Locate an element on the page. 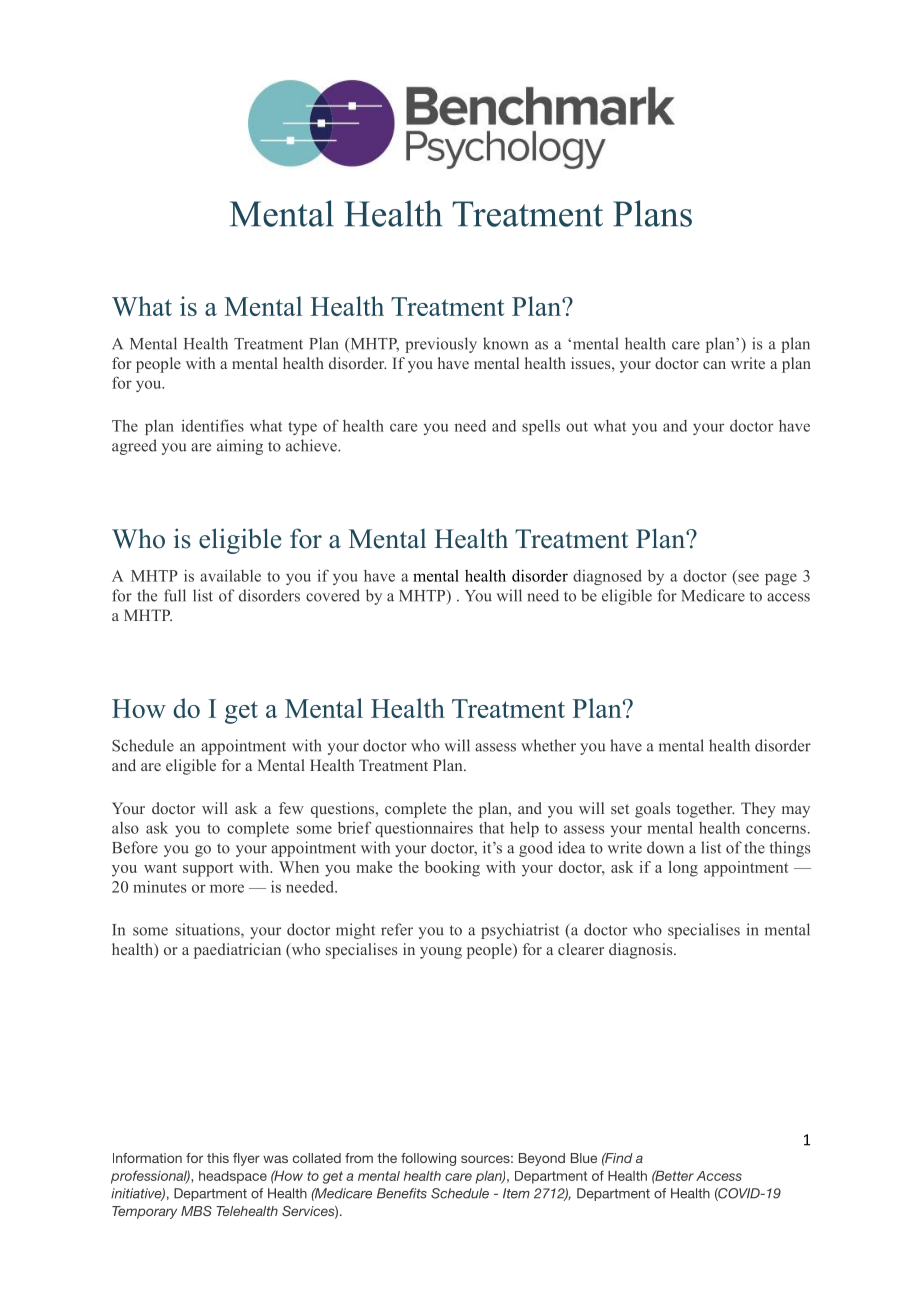 This document has height=1307, width=924. previously is located at coordinates (441, 345).
